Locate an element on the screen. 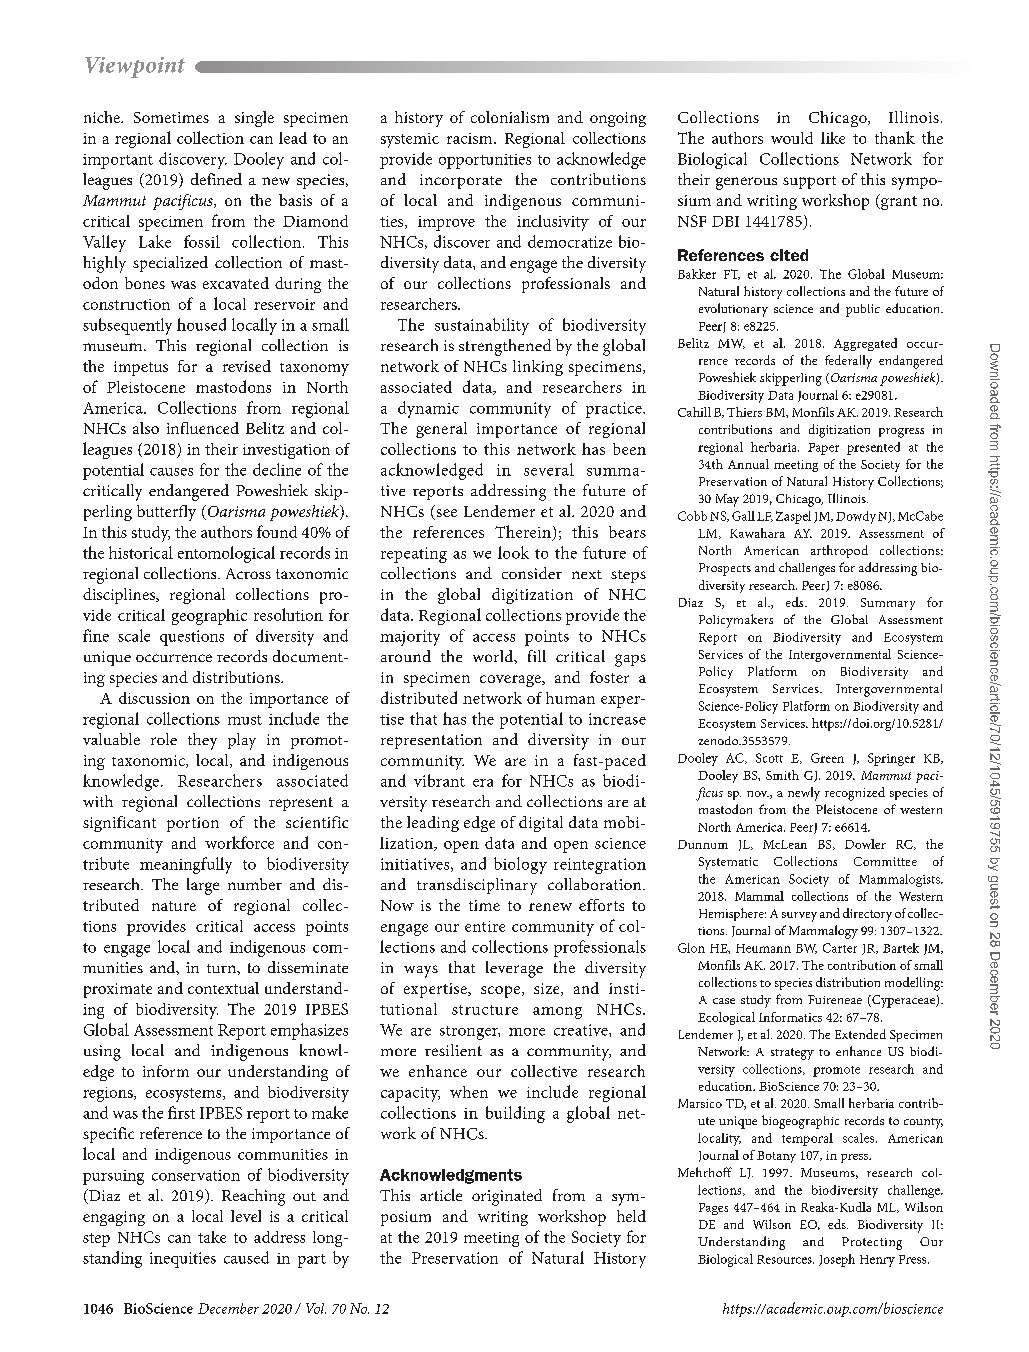 This screenshot has height=1352, width=1029. portion is located at coordinates (193, 824).
